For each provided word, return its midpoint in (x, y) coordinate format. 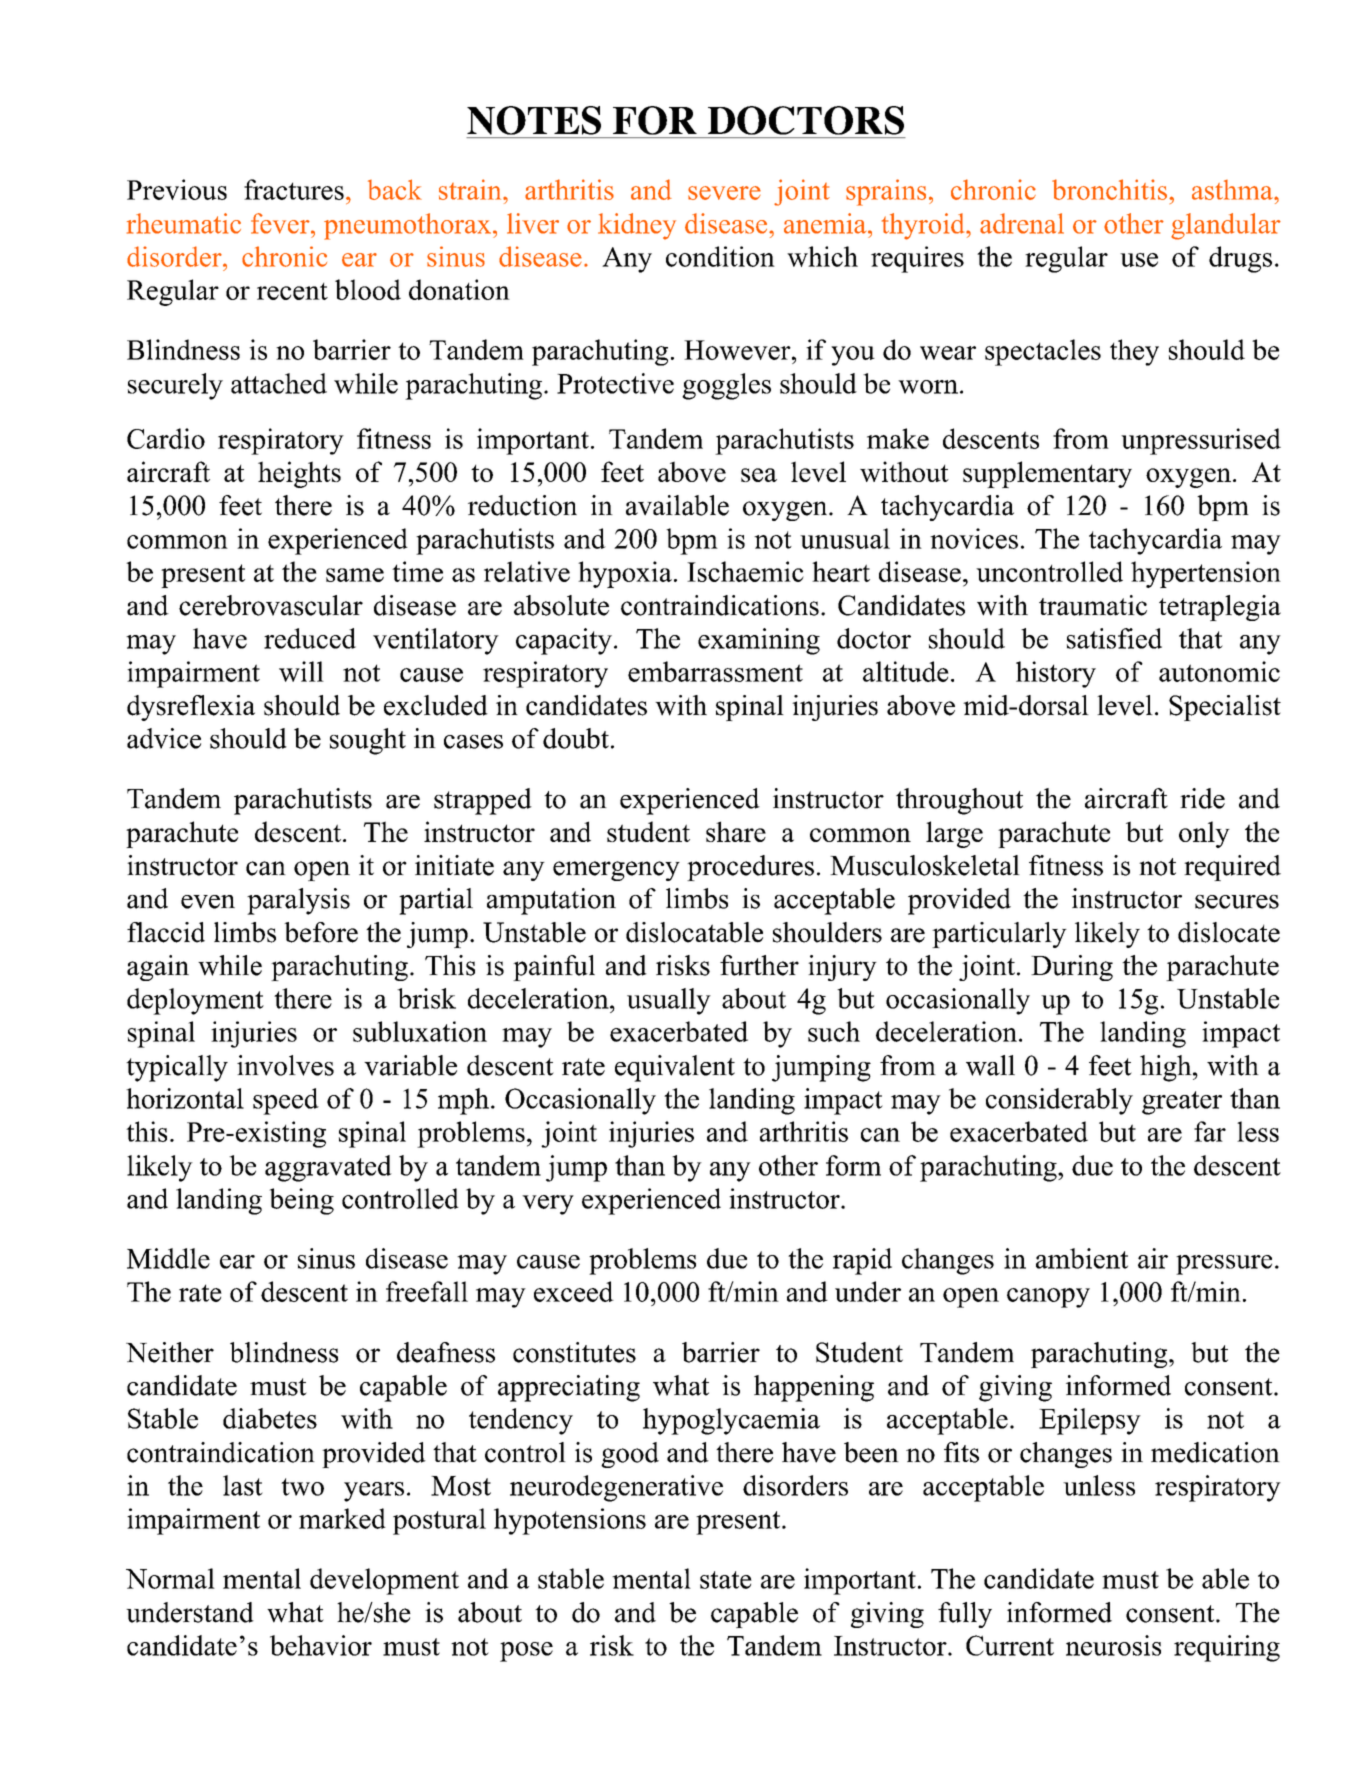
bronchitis (1109, 189)
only (1204, 834)
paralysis (298, 901)
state (726, 1580)
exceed (574, 1291)
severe (724, 193)
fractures (294, 189)
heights (299, 474)
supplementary (1047, 474)
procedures (750, 868)
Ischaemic (745, 571)
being (301, 1201)
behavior (321, 1645)
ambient (1082, 1258)
